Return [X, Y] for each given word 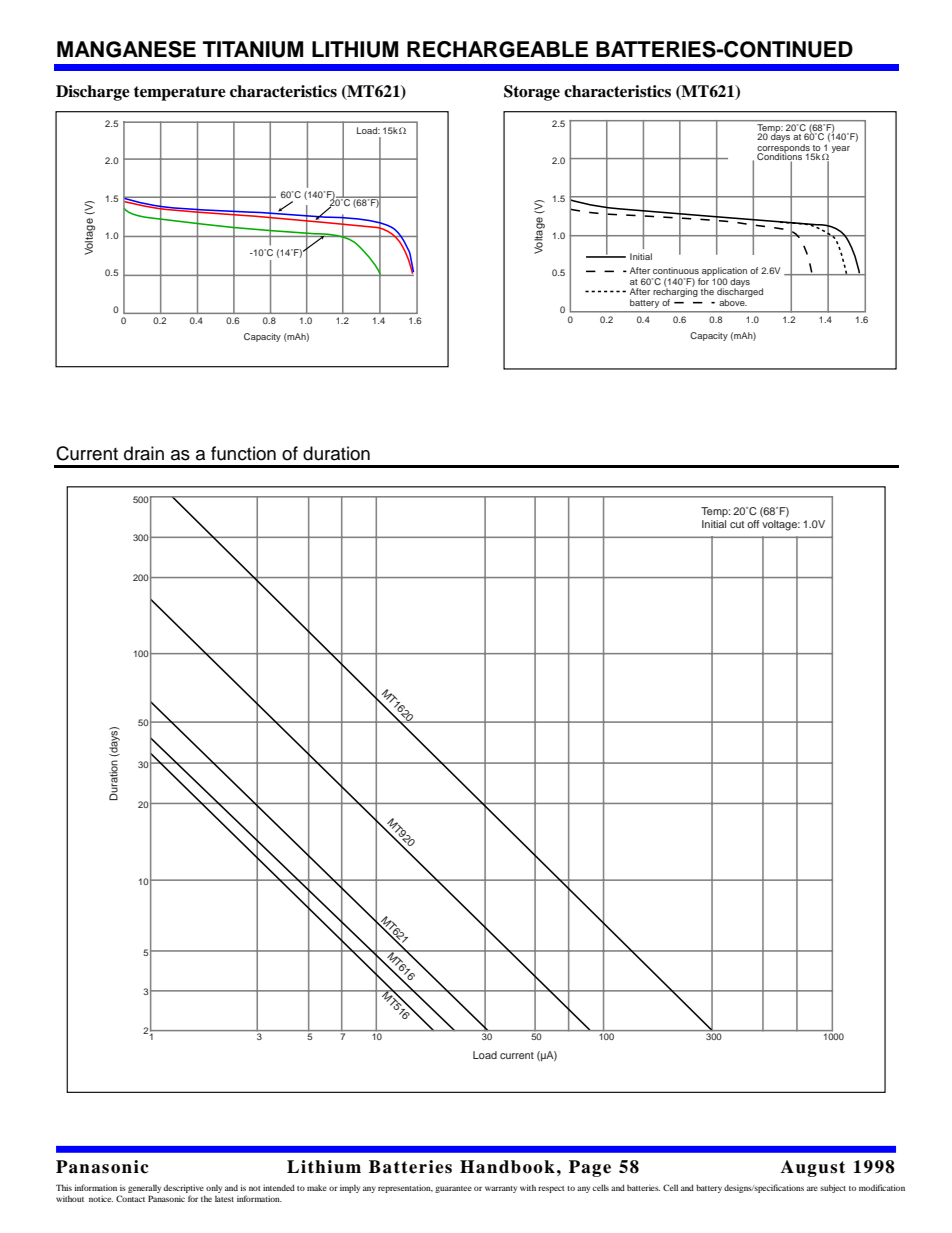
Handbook [507, 1167]
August [813, 1168]
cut [737, 524]
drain [144, 453]
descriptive [184, 1190]
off [753, 524]
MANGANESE [126, 49]
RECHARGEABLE [497, 49]
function [243, 453]
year [841, 149]
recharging [675, 293]
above [733, 302]
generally [144, 1190]
